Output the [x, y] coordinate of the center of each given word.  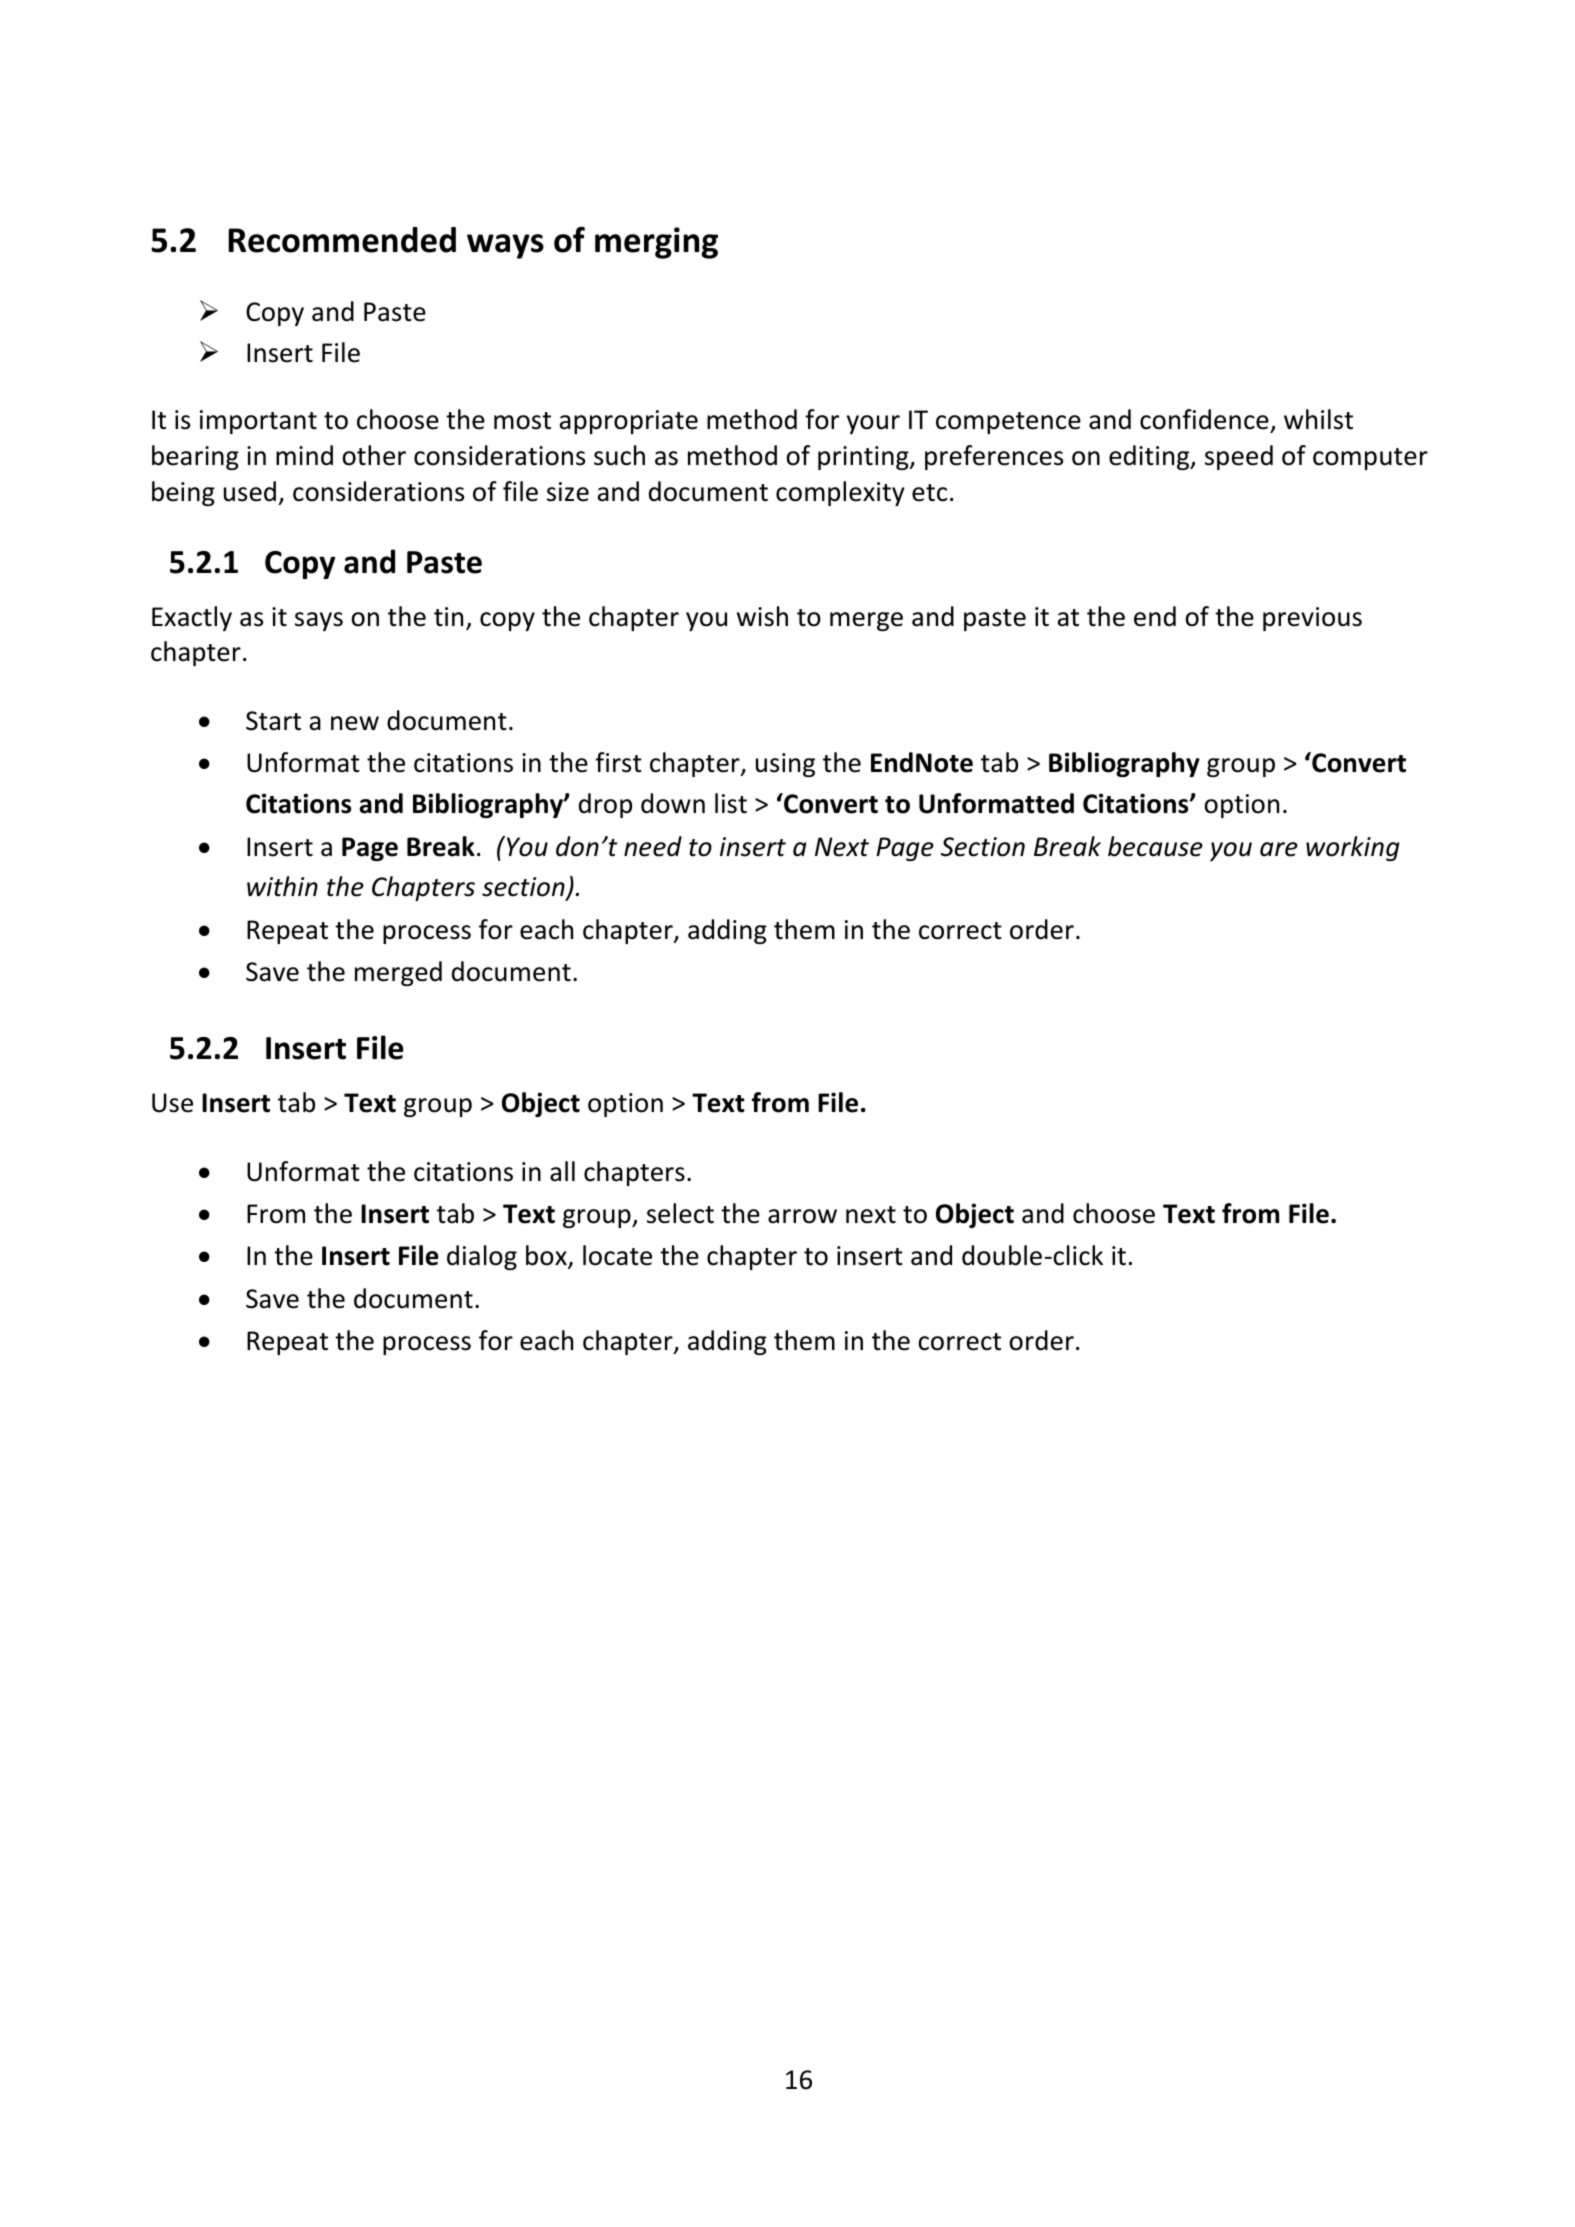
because [1155, 846]
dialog [482, 1257]
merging [656, 243]
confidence [1205, 421]
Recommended [342, 240]
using [785, 765]
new [355, 723]
